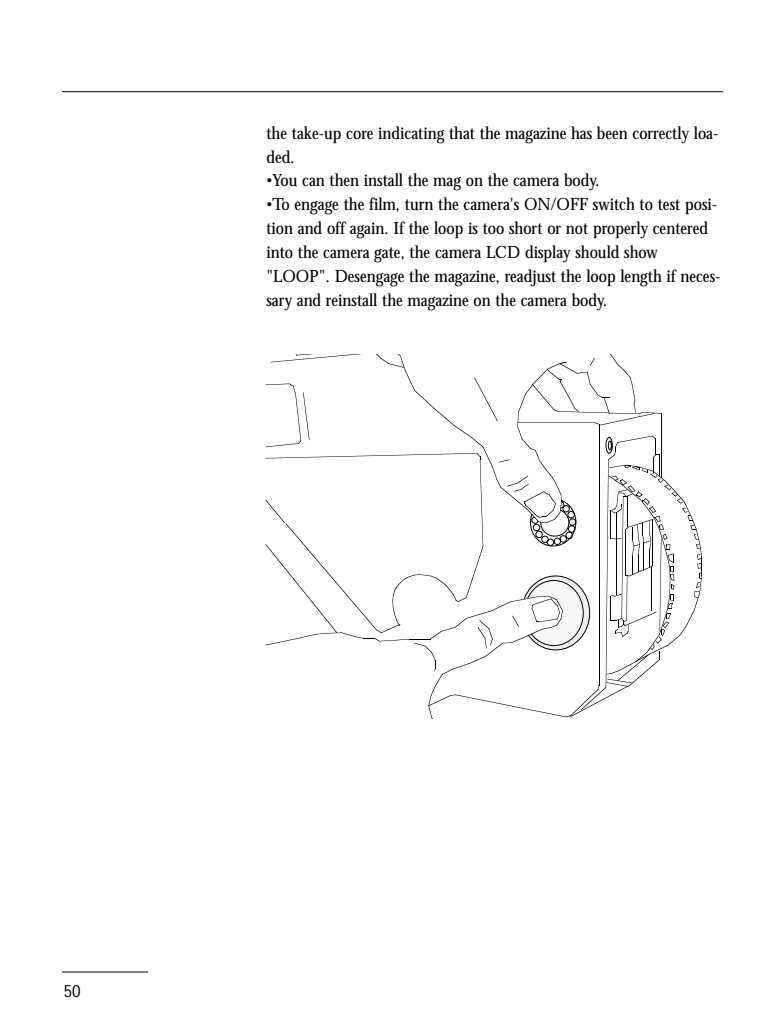 This screenshot has height=1023, width=783. Describe the element at coordinates (462, 132) in the screenshot. I see `that` at that location.
